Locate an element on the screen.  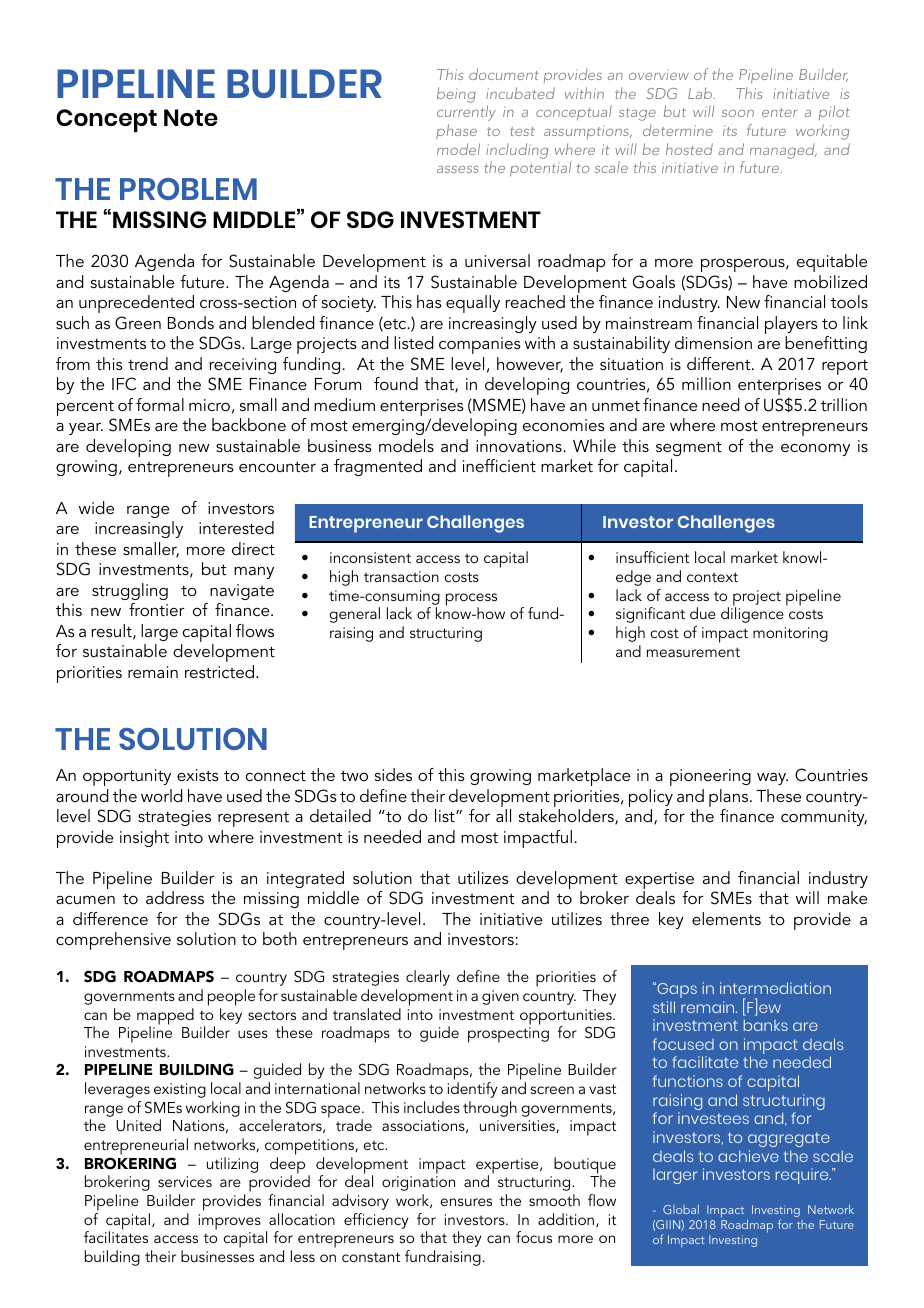
clearly is located at coordinates (428, 978).
